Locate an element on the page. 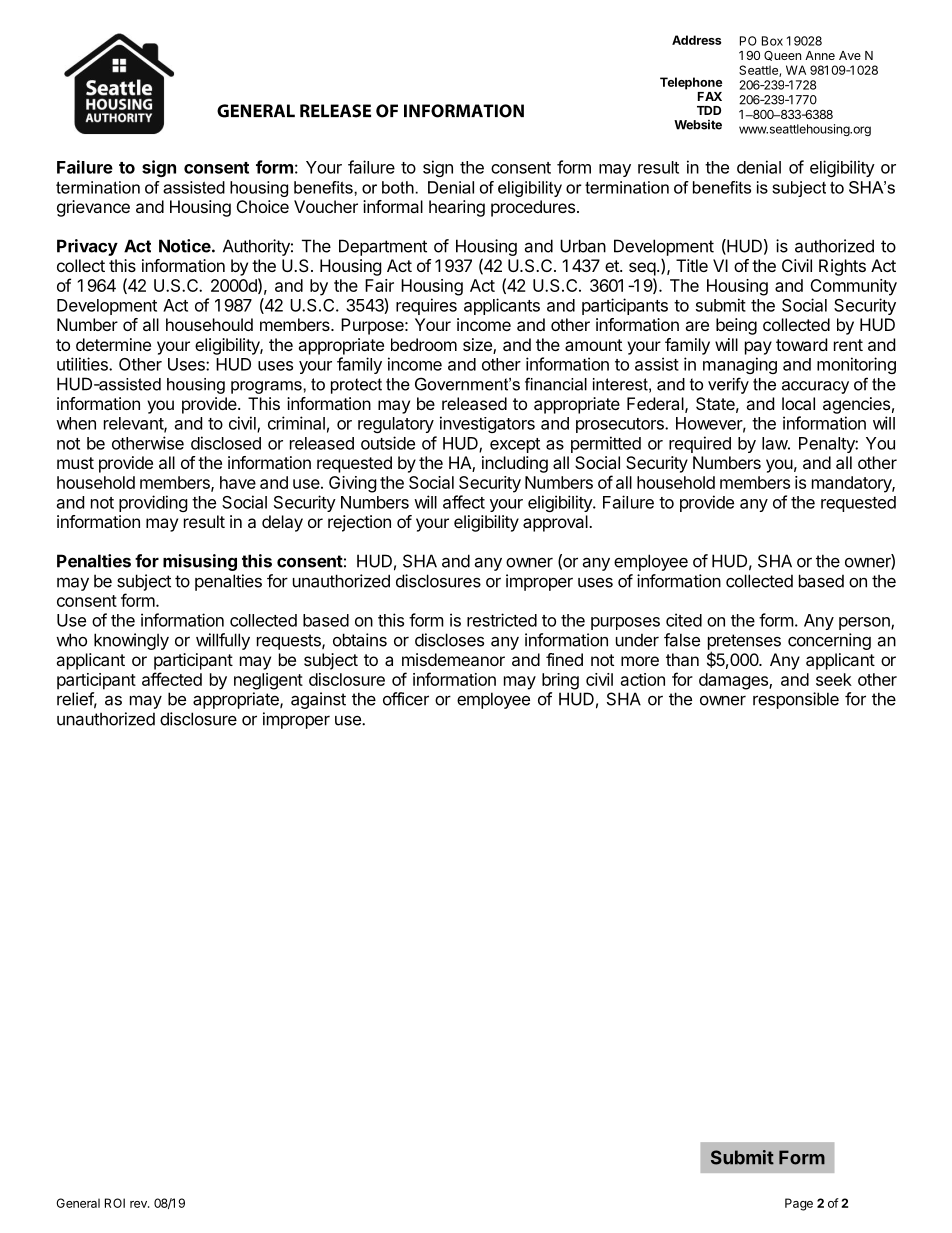  officer is located at coordinates (406, 699).
